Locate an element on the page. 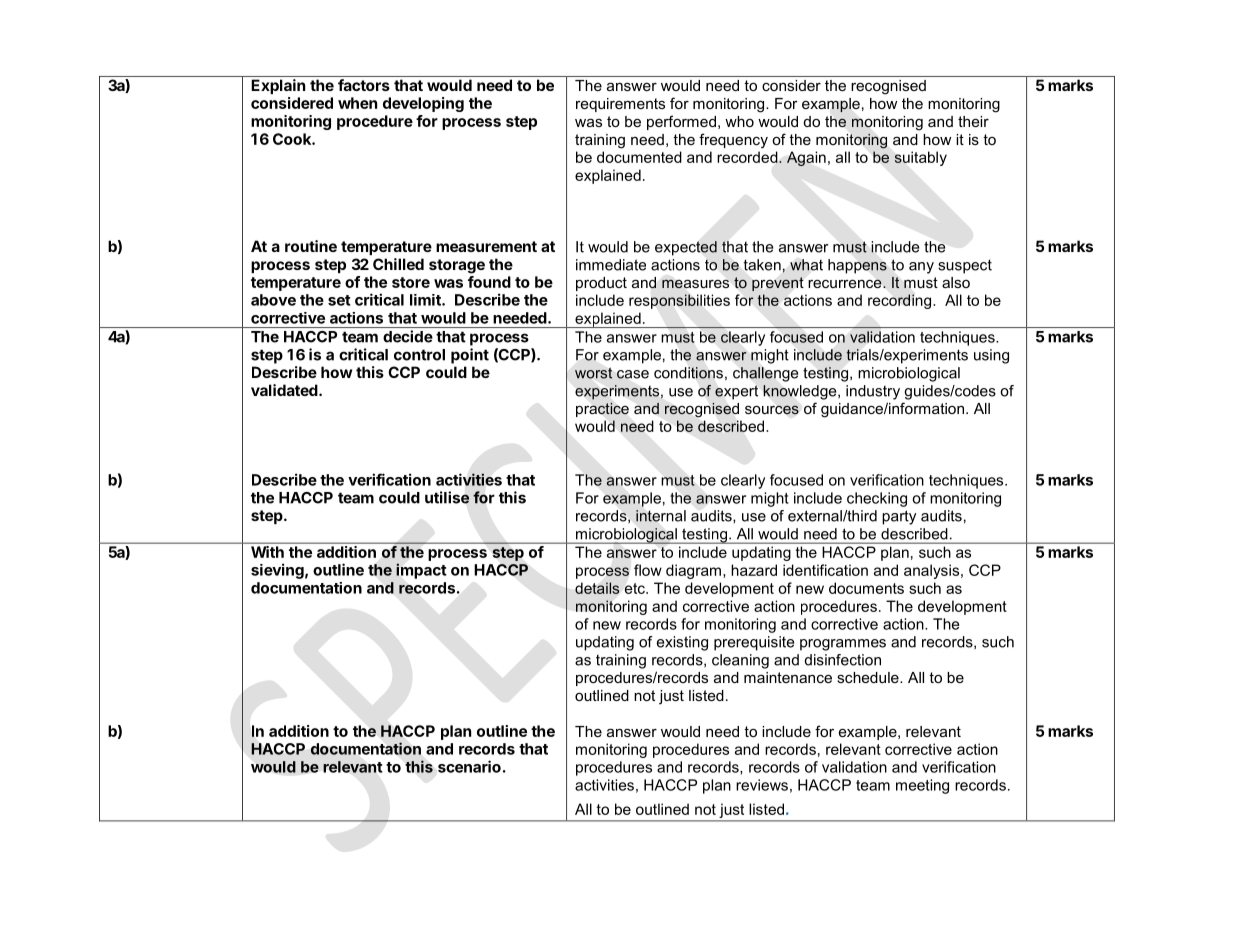  set is located at coordinates (339, 300).
